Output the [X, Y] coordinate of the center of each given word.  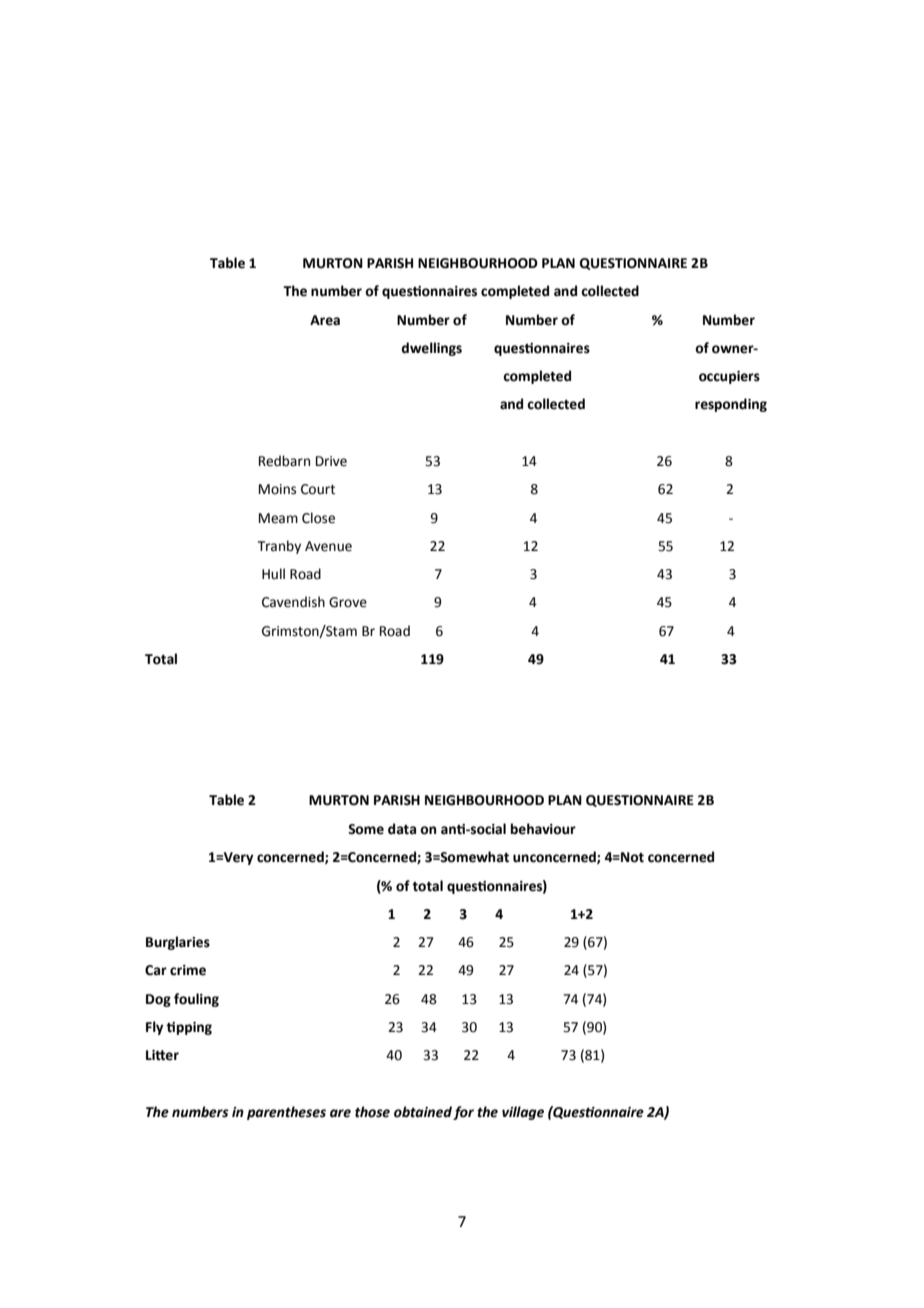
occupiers [729, 377]
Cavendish [293, 602]
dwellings [431, 349]
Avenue [328, 546]
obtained [423, 1112]
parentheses [286, 1113]
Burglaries [178, 943]
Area [325, 320]
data [402, 829]
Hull [273, 573]
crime [188, 970]
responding [731, 405]
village [523, 1113]
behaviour [543, 829]
